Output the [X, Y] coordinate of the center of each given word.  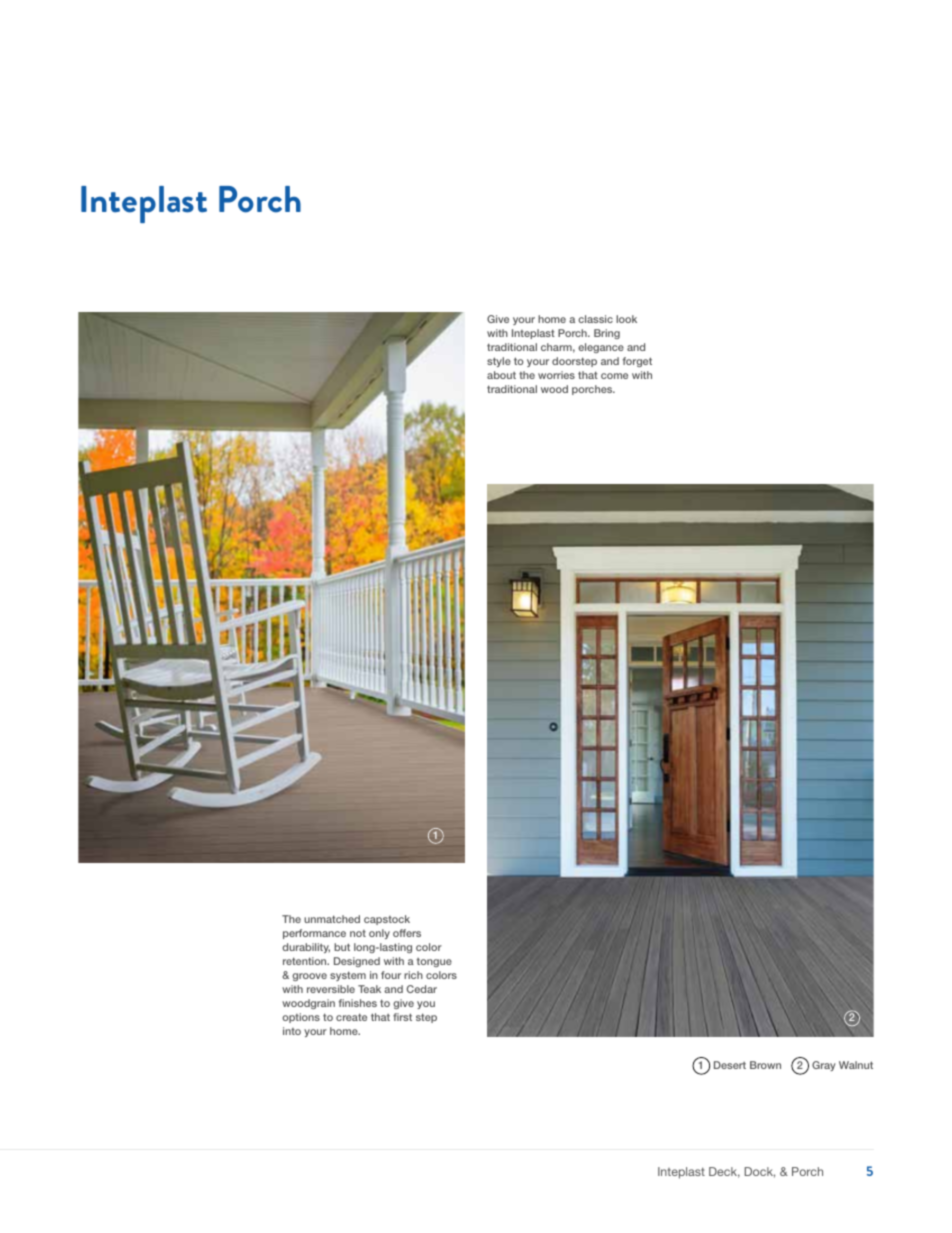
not [358, 933]
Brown [765, 1065]
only [379, 934]
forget [637, 362]
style [499, 362]
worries [556, 375]
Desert [730, 1065]
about [501, 375]
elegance [601, 348]
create [351, 1017]
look [626, 319]
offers [407, 933]
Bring [607, 334]
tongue [434, 962]
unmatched [332, 919]
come [614, 376]
